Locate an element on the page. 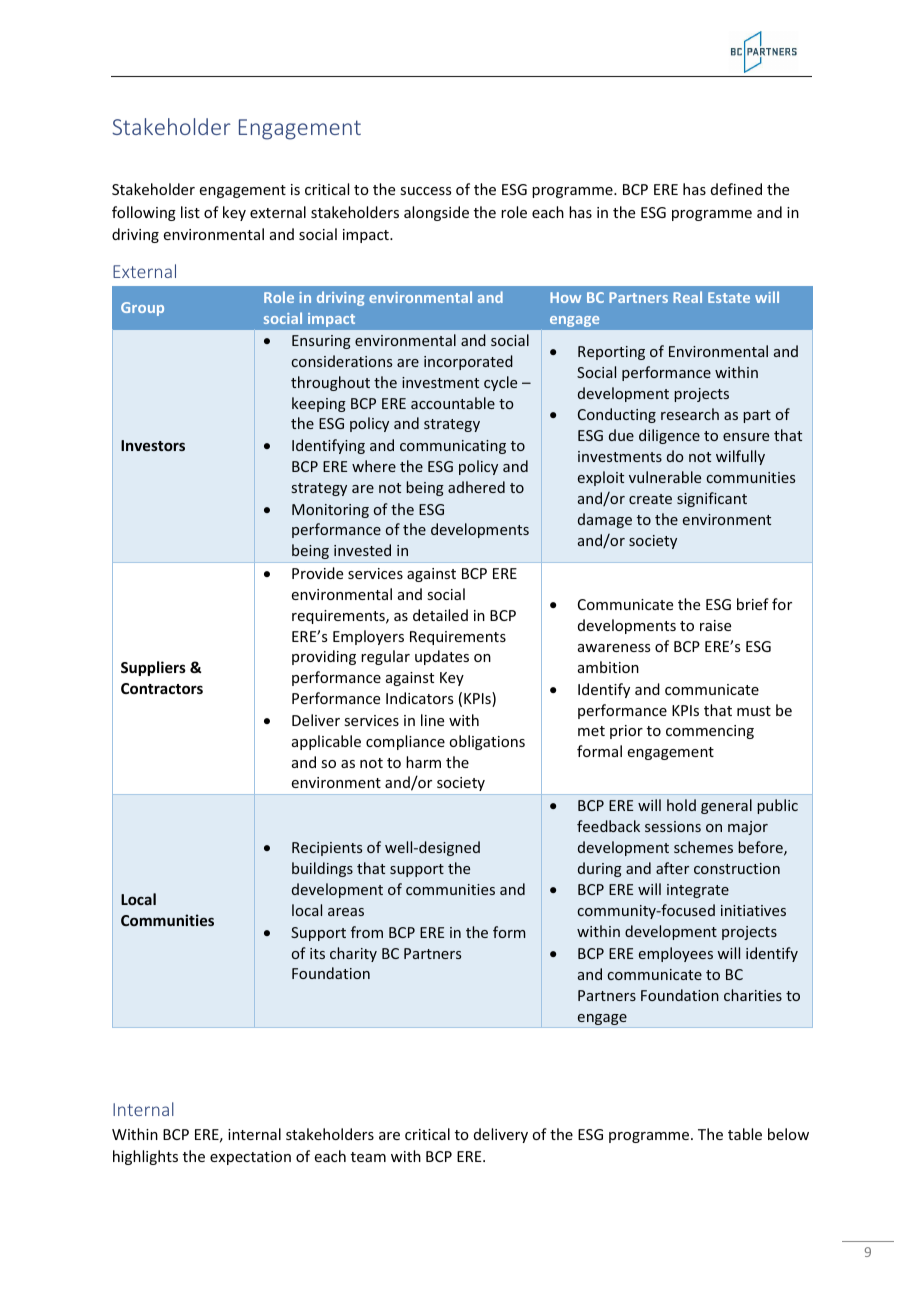 This document has width=924, height=1308. defined is located at coordinates (736, 189).
